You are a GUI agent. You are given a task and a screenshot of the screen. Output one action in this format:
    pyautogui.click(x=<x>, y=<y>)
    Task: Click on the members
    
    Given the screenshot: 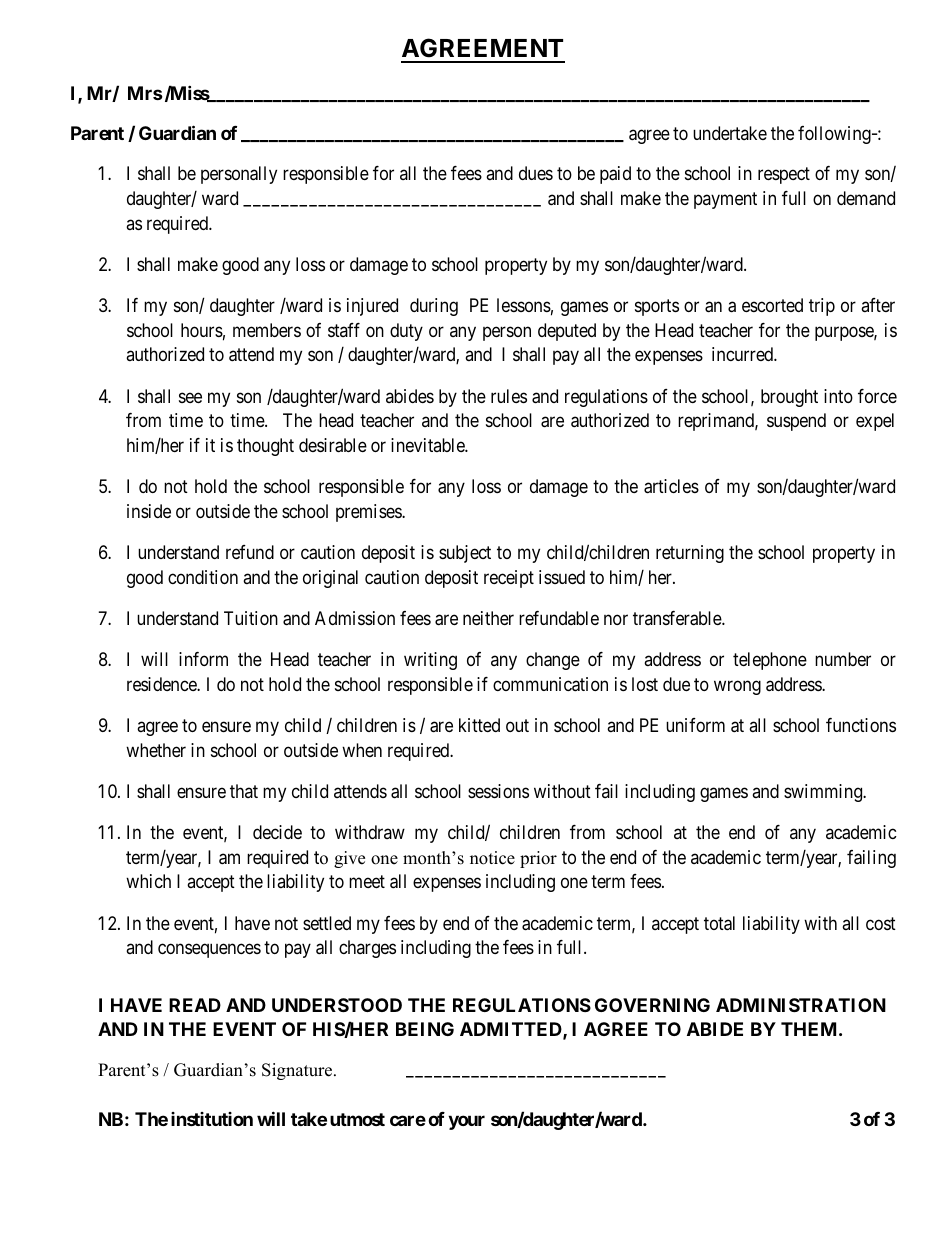 What is the action you would take?
    pyautogui.click(x=267, y=330)
